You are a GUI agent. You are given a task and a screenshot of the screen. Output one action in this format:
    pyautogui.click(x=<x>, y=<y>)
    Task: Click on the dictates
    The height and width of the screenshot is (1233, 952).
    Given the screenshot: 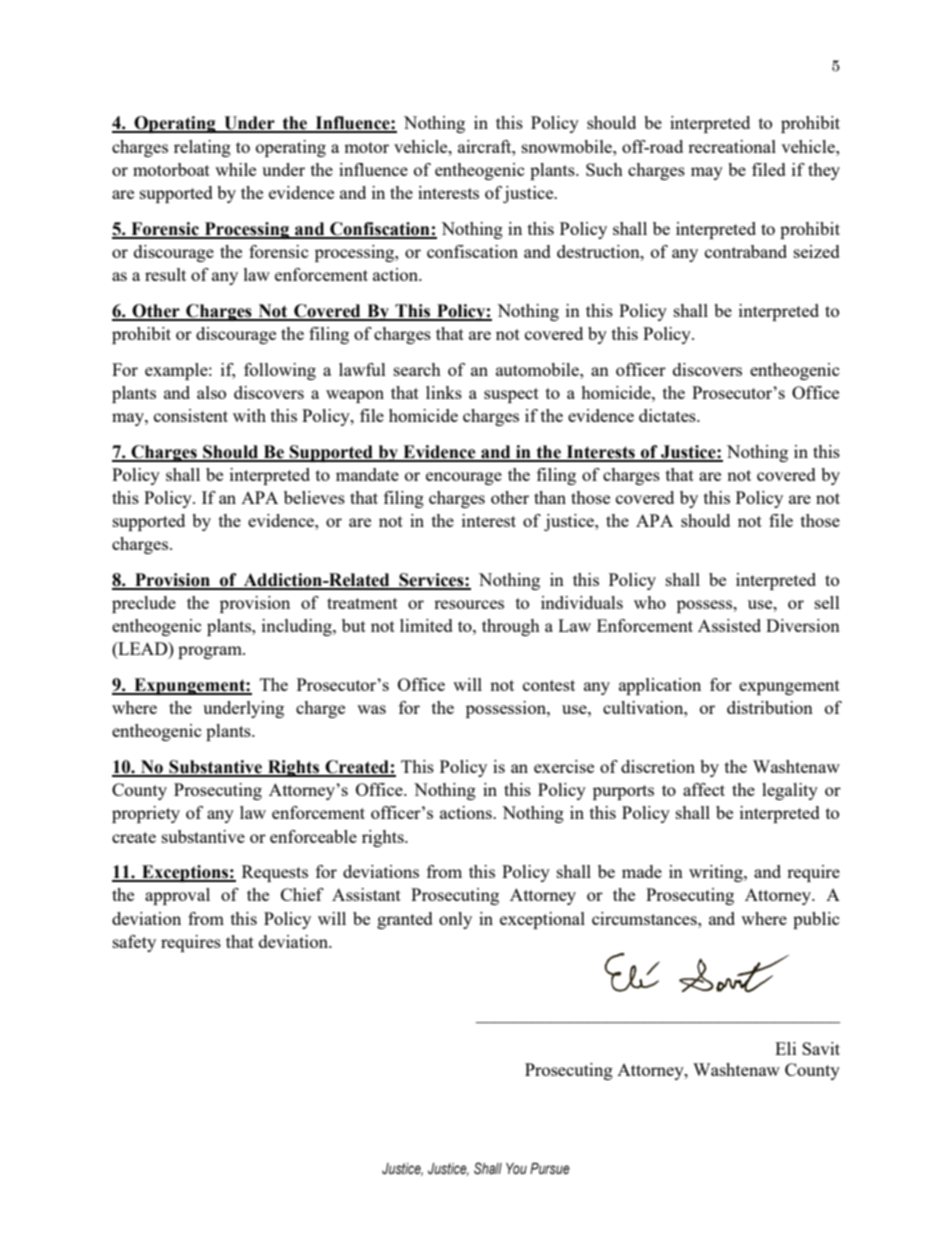 What is the action you would take?
    pyautogui.click(x=668, y=415)
